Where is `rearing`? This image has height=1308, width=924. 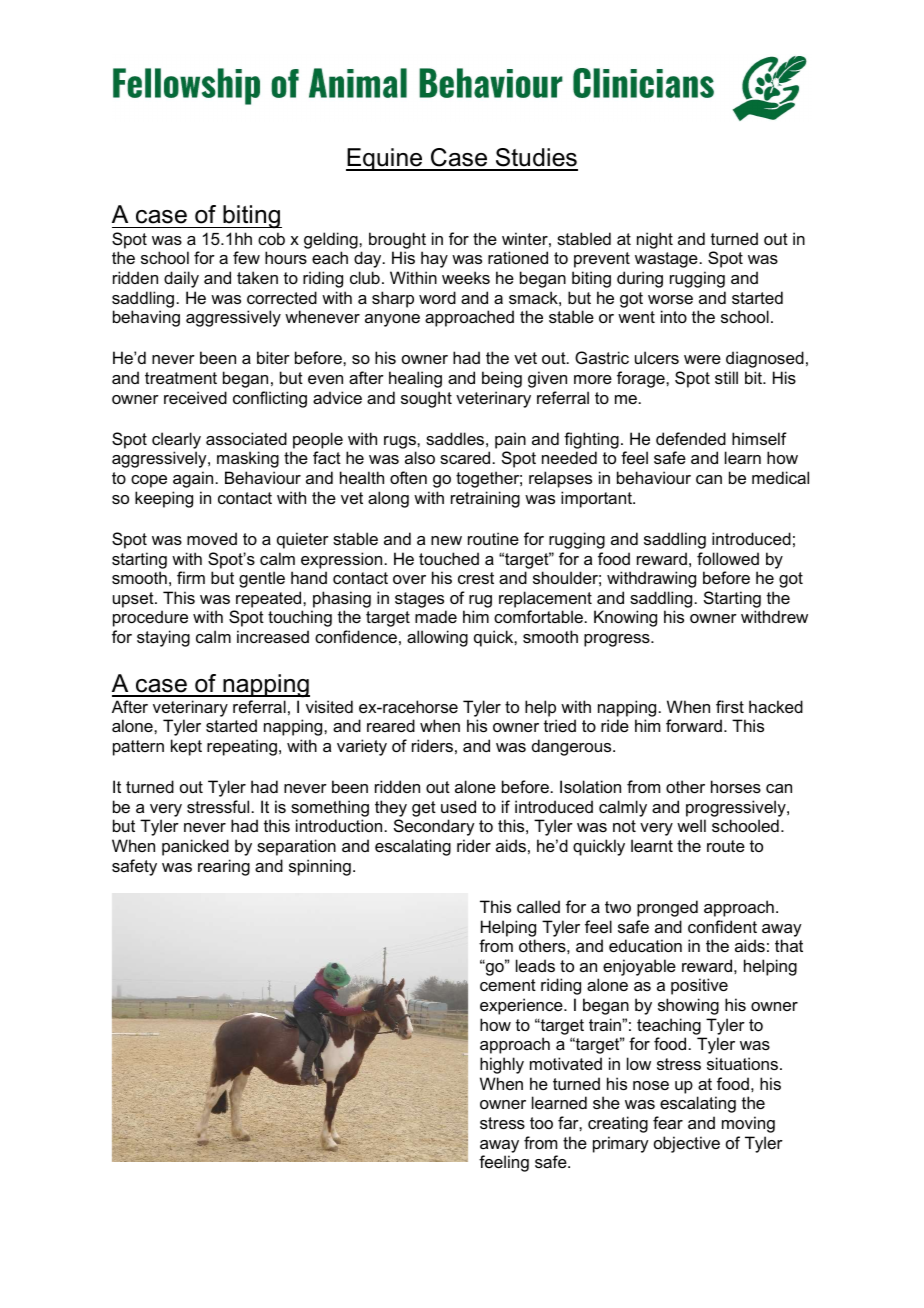 rearing is located at coordinates (224, 867).
